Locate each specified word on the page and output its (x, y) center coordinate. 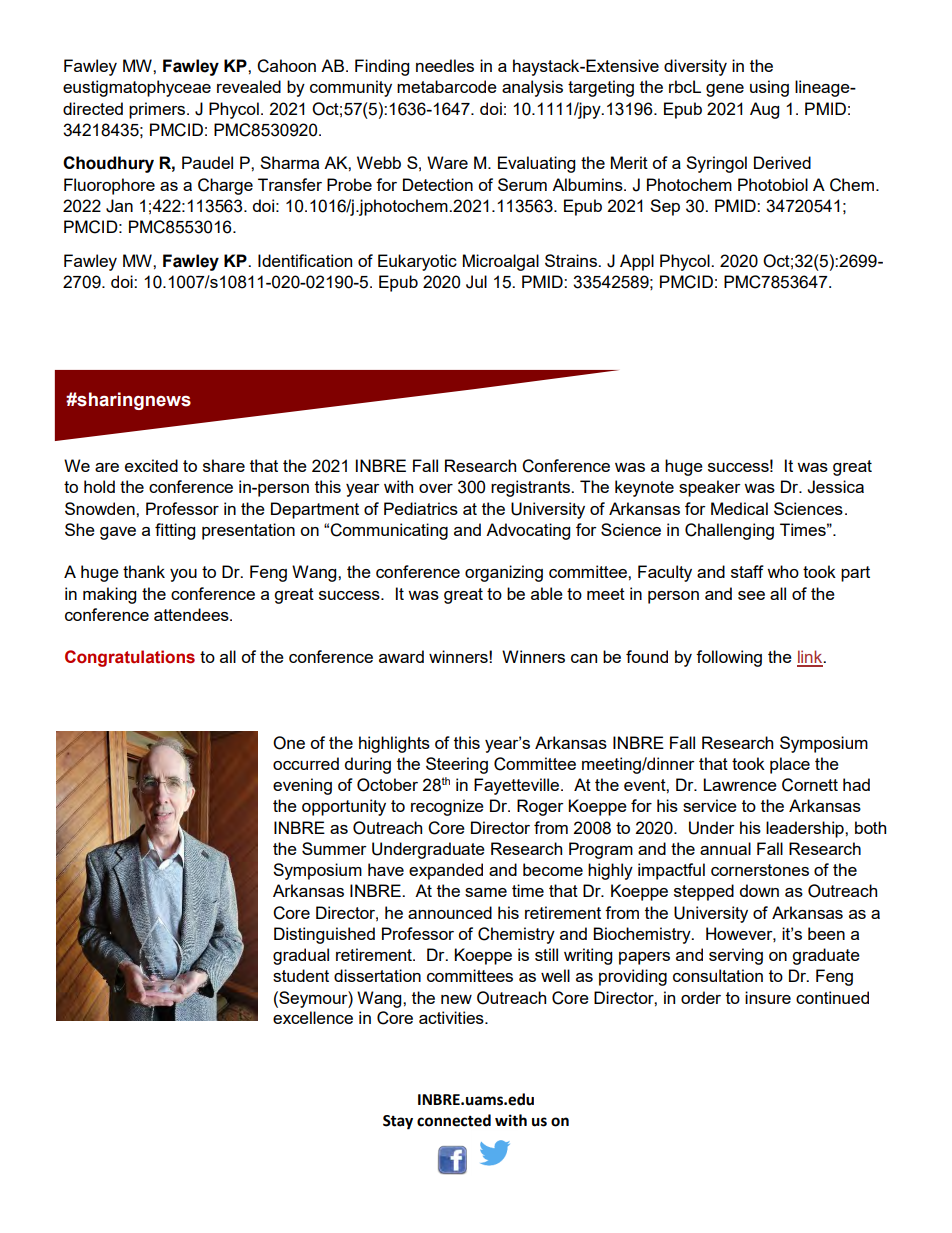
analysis (532, 88)
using (769, 88)
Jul (476, 282)
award (401, 656)
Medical (739, 508)
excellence (313, 1017)
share (224, 465)
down (759, 890)
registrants (531, 488)
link (811, 658)
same (486, 892)
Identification (305, 260)
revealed (249, 86)
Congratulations (130, 658)
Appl (637, 262)
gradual (301, 956)
